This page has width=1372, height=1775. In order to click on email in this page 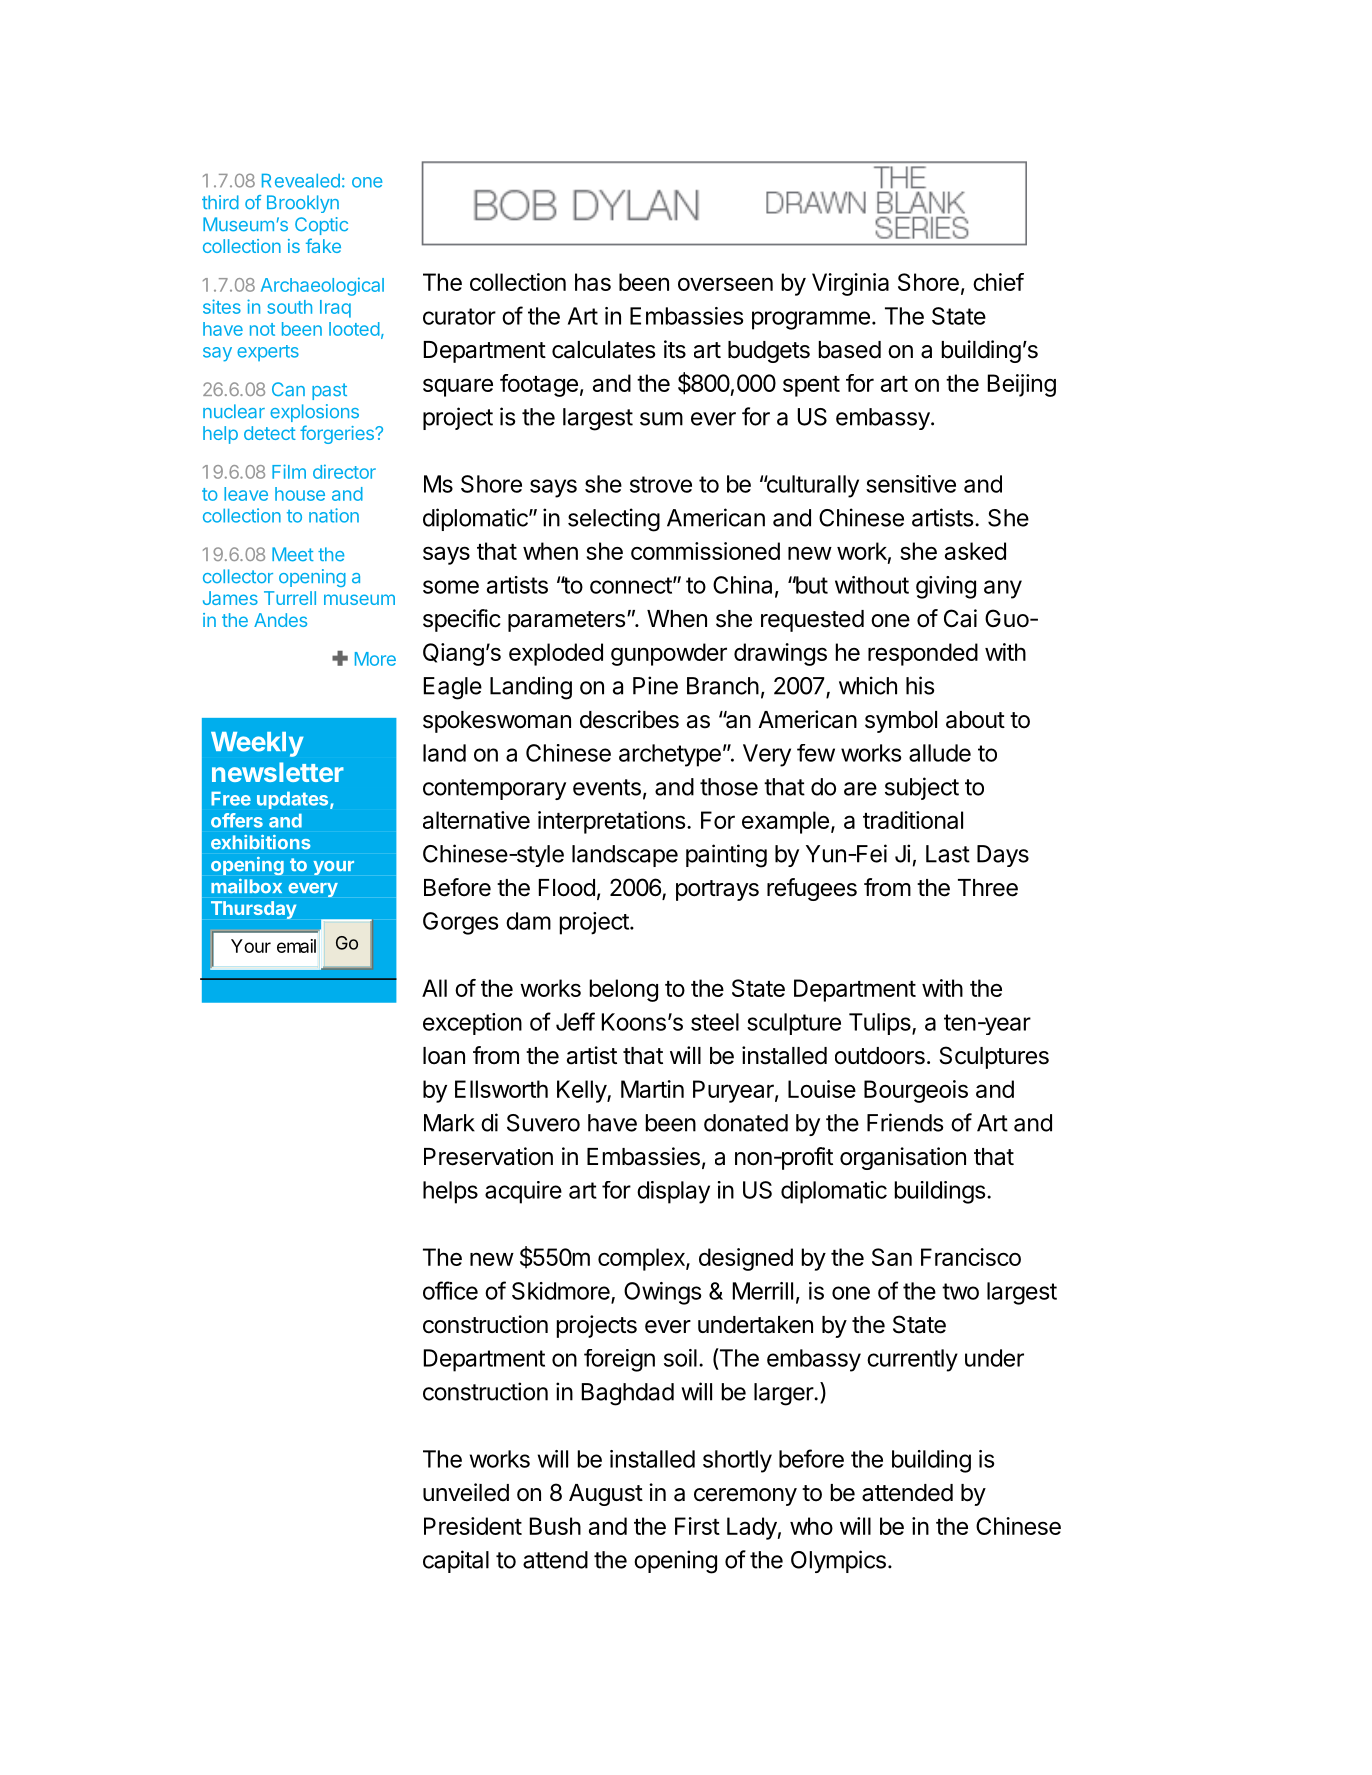, I will do `click(296, 946)`.
